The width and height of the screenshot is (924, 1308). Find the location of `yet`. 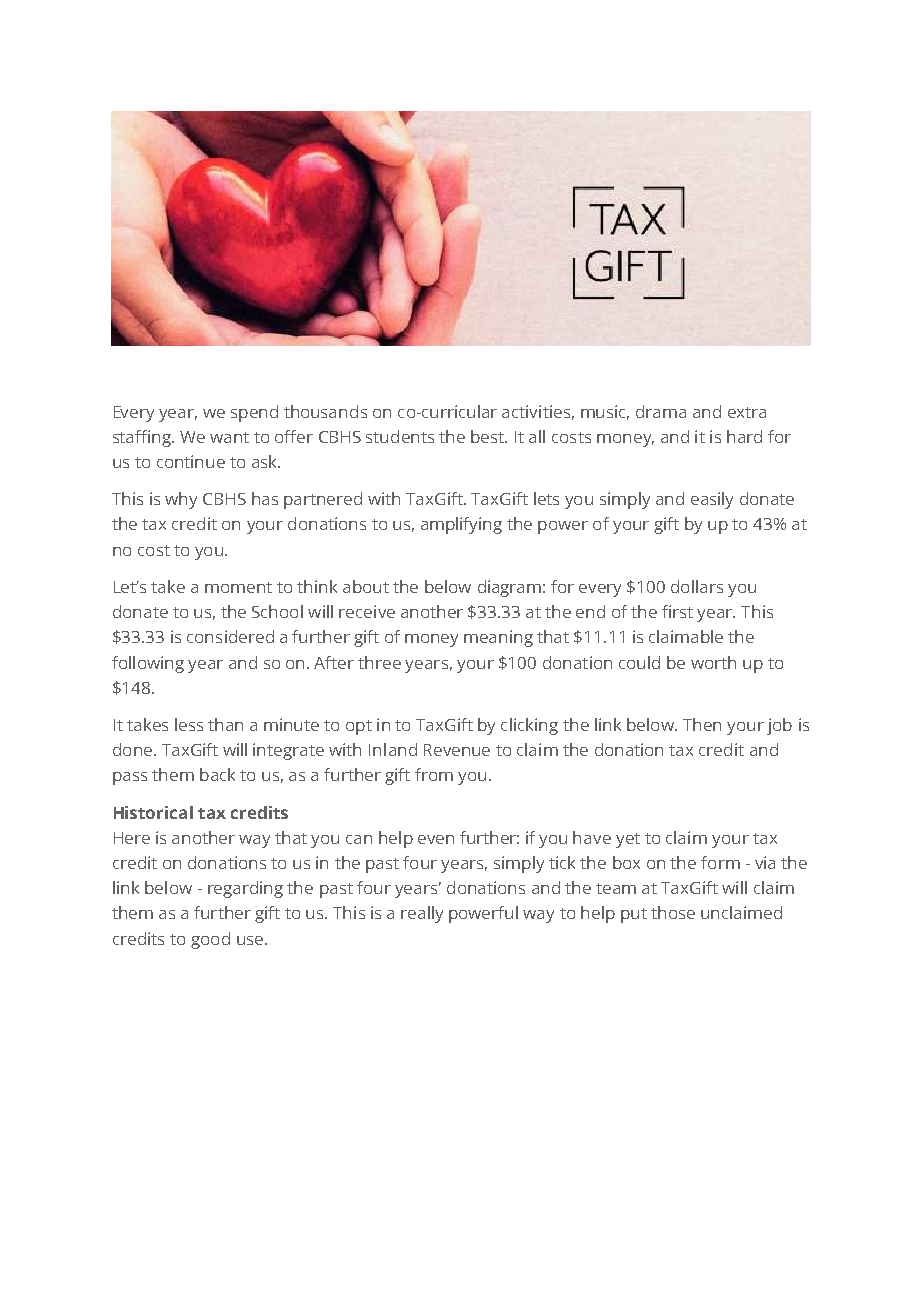

yet is located at coordinates (628, 840).
